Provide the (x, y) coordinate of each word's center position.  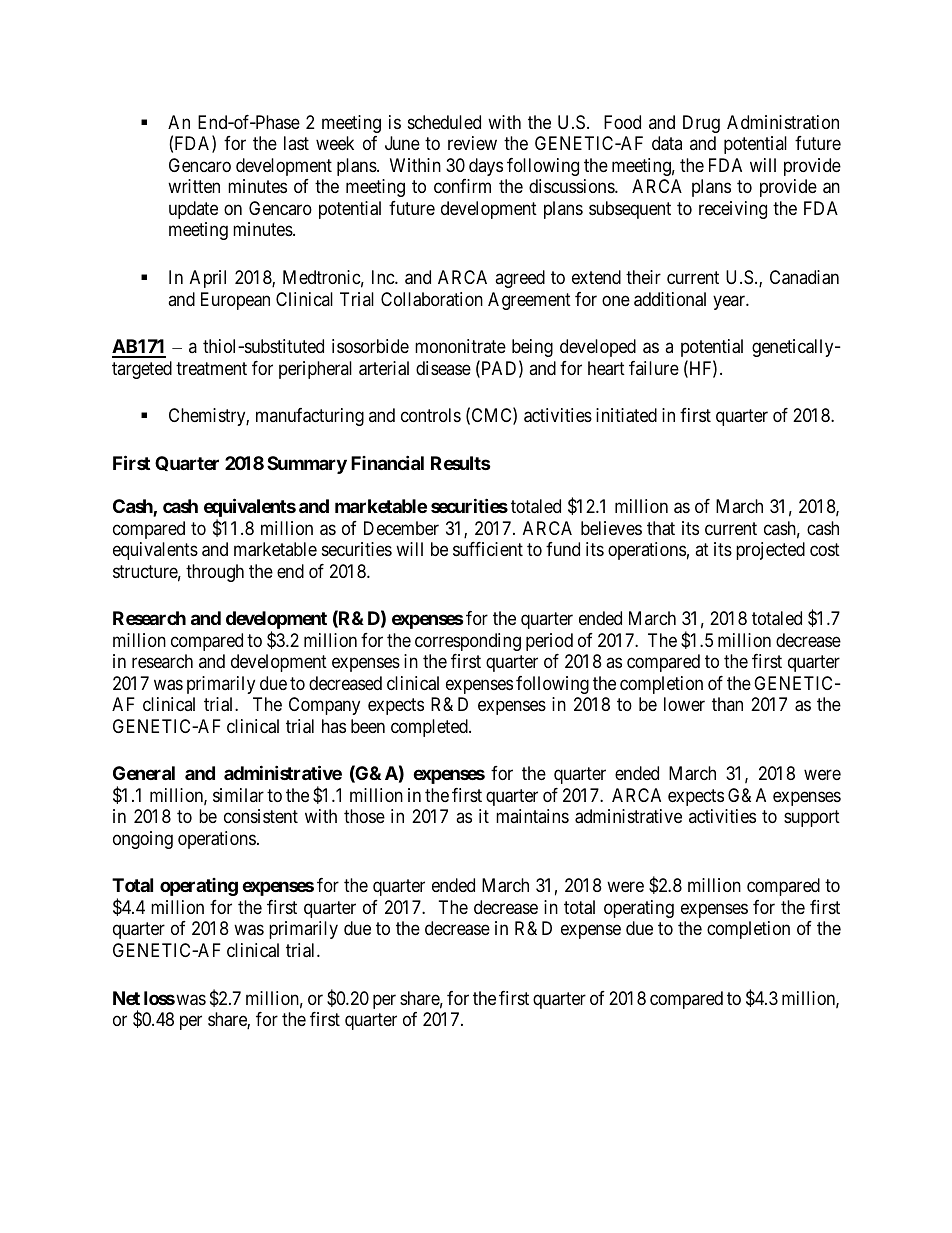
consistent (261, 816)
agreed (520, 279)
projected (770, 551)
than (727, 704)
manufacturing (310, 417)
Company (324, 706)
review (472, 143)
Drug (701, 124)
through (215, 573)
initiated (626, 415)
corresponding (468, 642)
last (296, 143)
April (208, 279)
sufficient (488, 549)
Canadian (804, 277)
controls (431, 415)
